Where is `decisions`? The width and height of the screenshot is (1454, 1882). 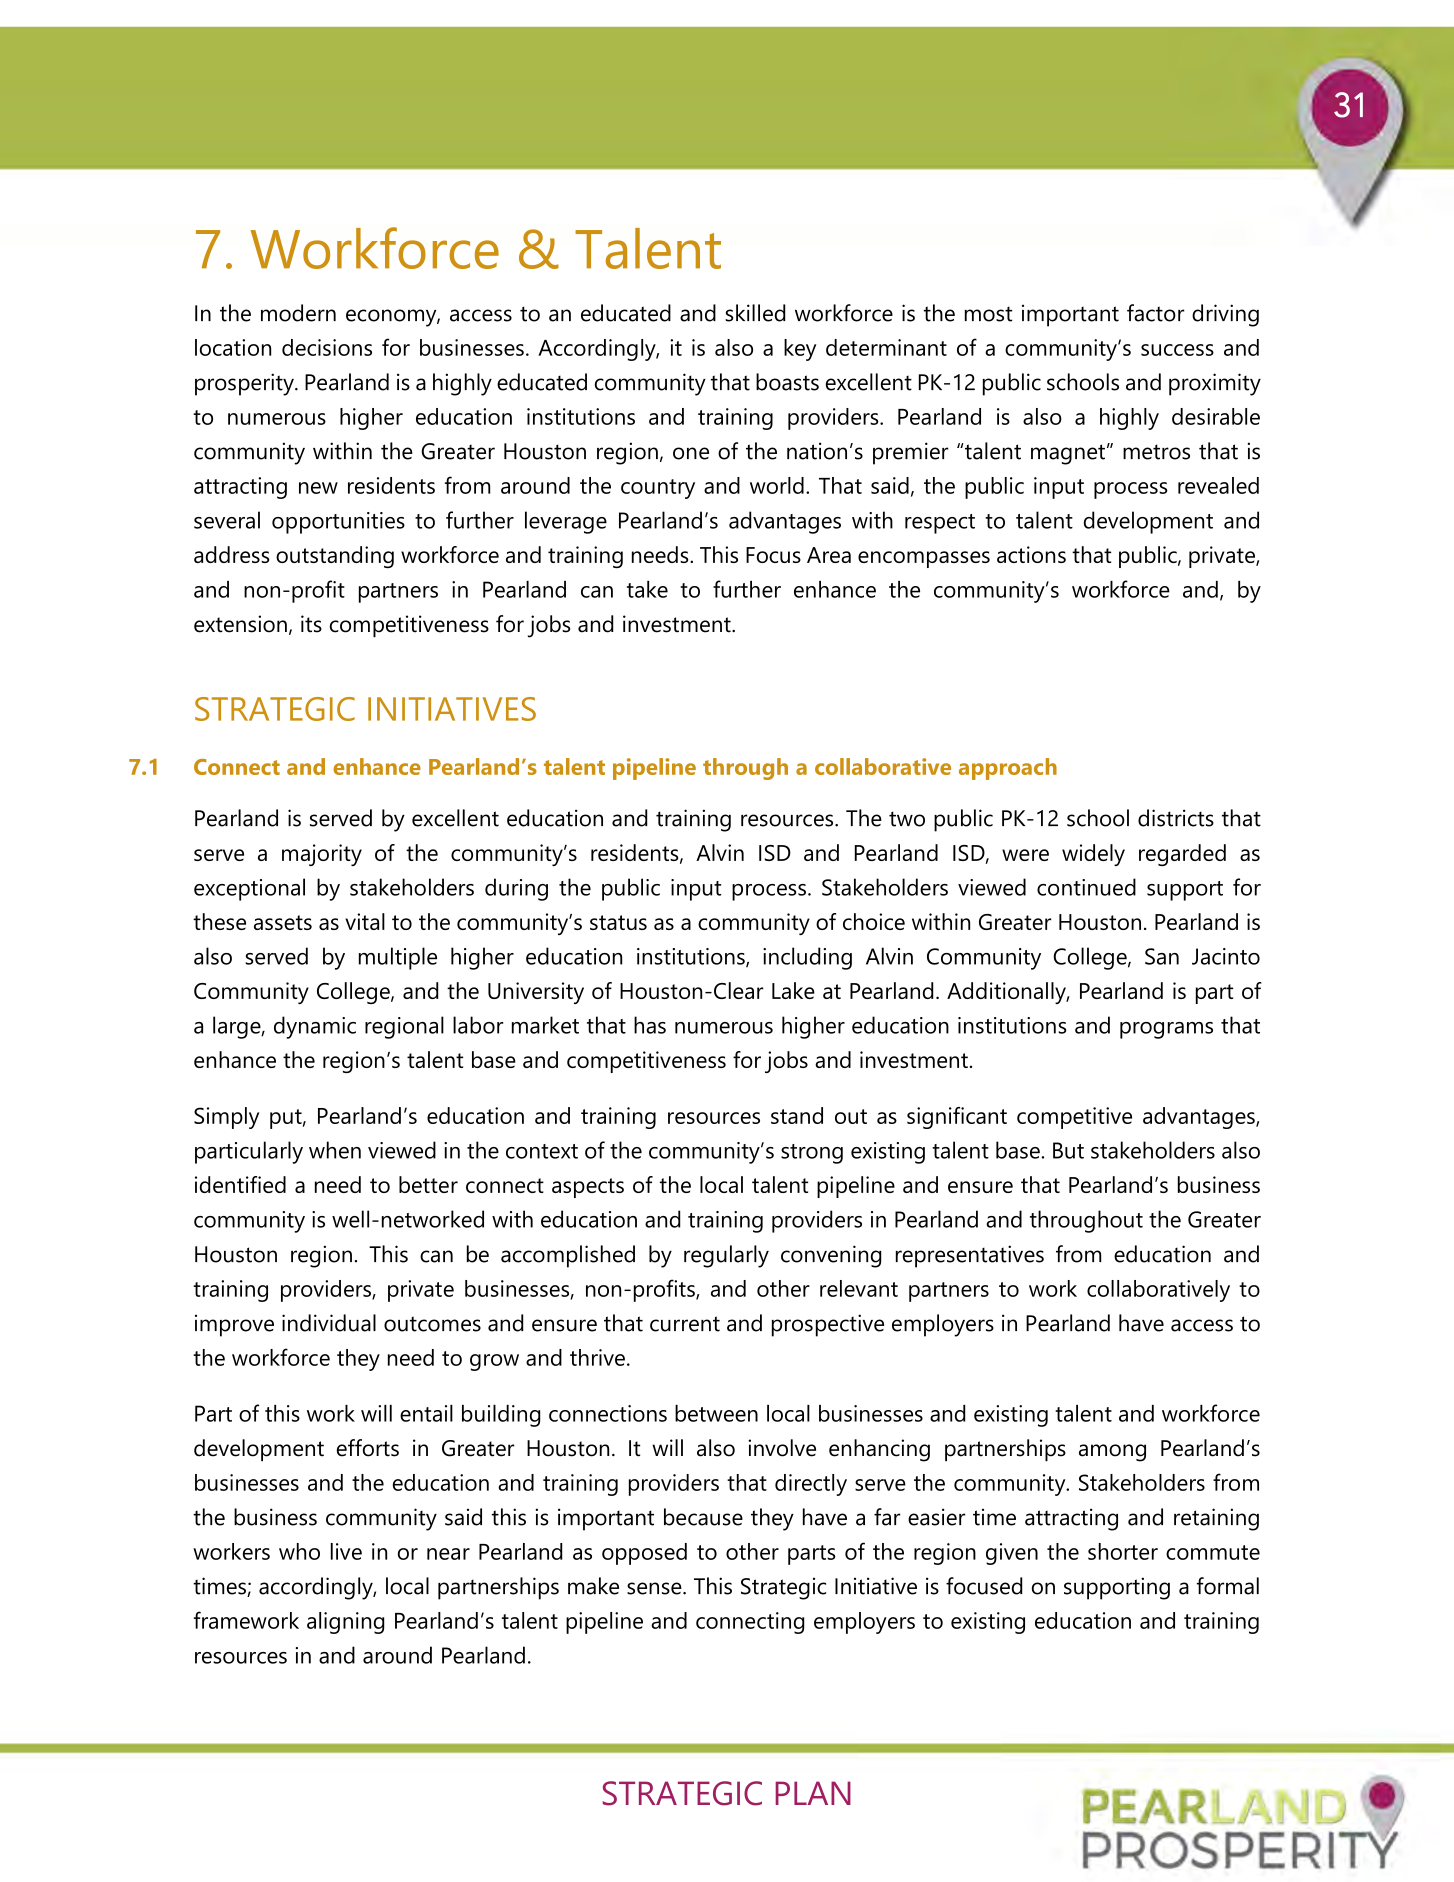
decisions is located at coordinates (327, 347).
